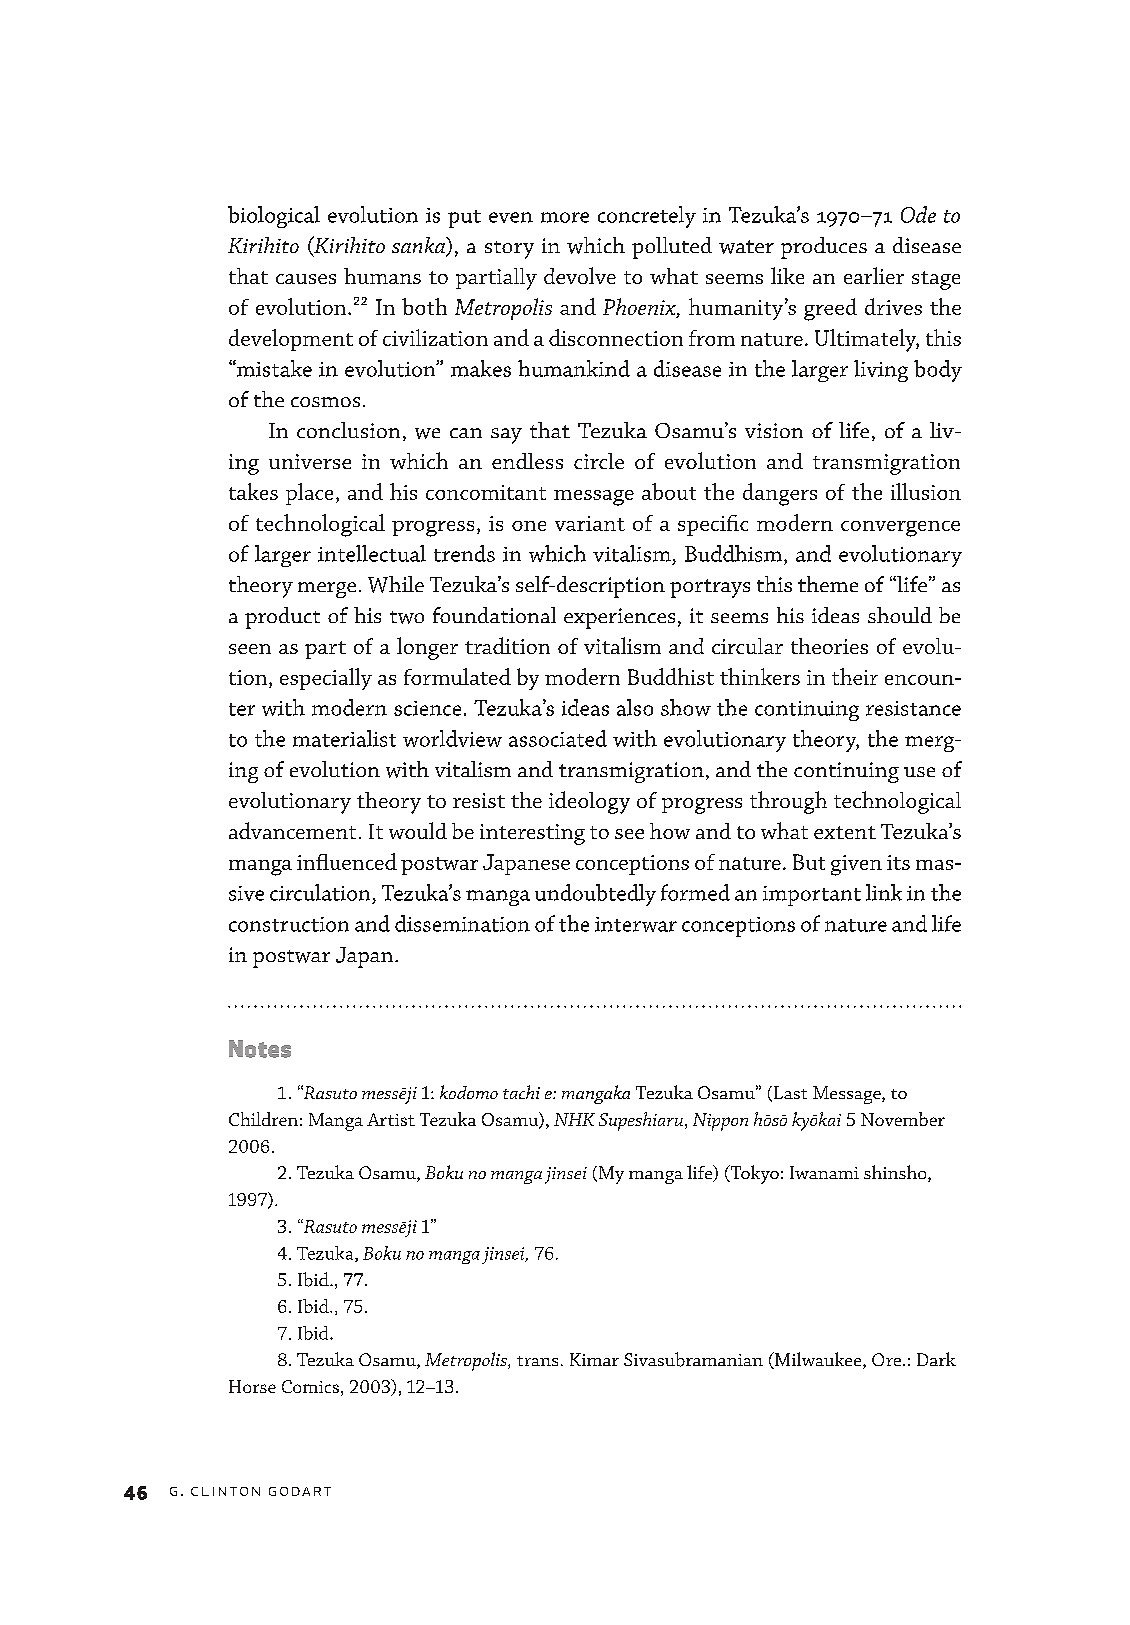 Image resolution: width=1130 pixels, height=1625 pixels. What do you see at coordinates (282, 618) in the image?
I see `product` at bounding box center [282, 618].
